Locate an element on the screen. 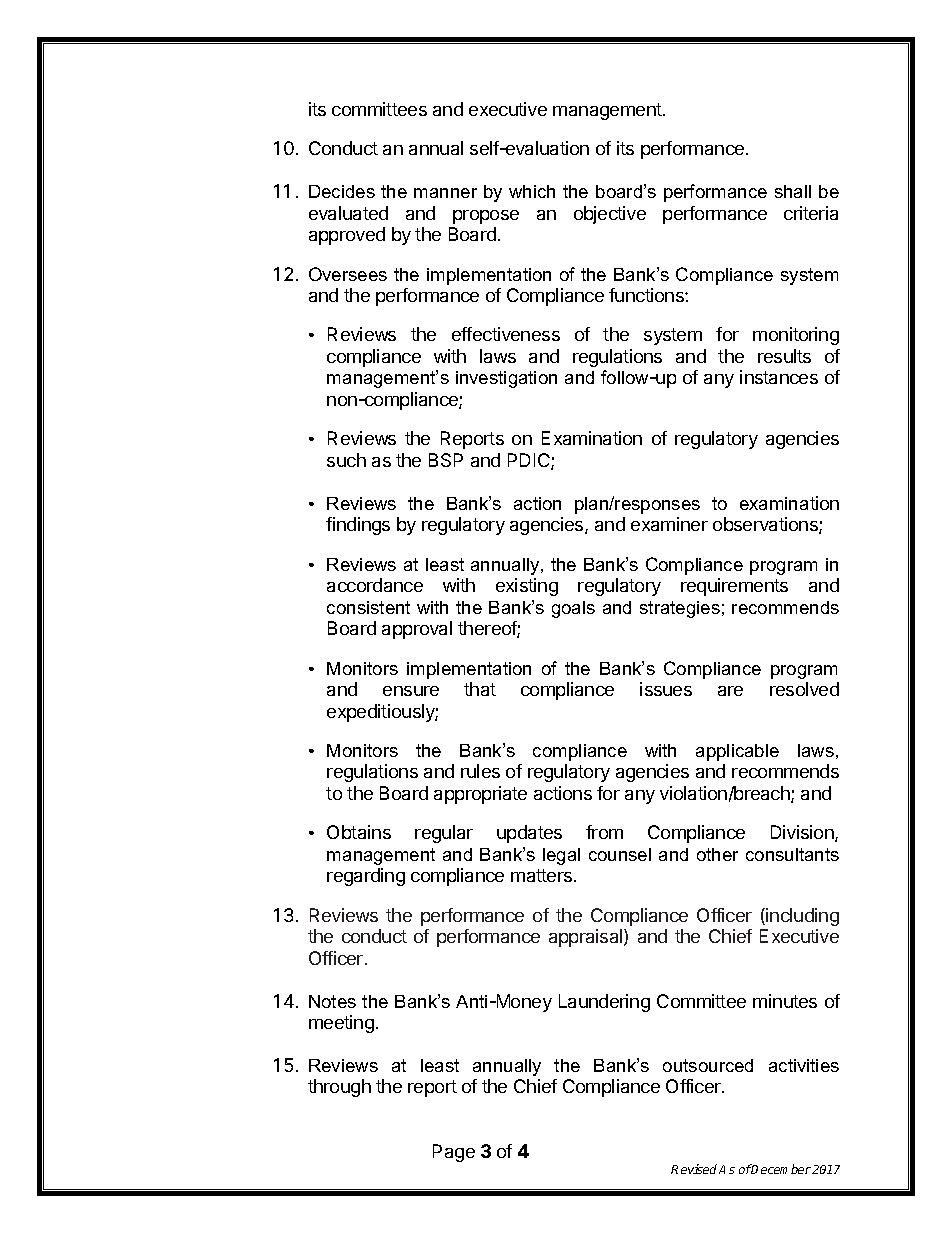  objective is located at coordinates (610, 215).
